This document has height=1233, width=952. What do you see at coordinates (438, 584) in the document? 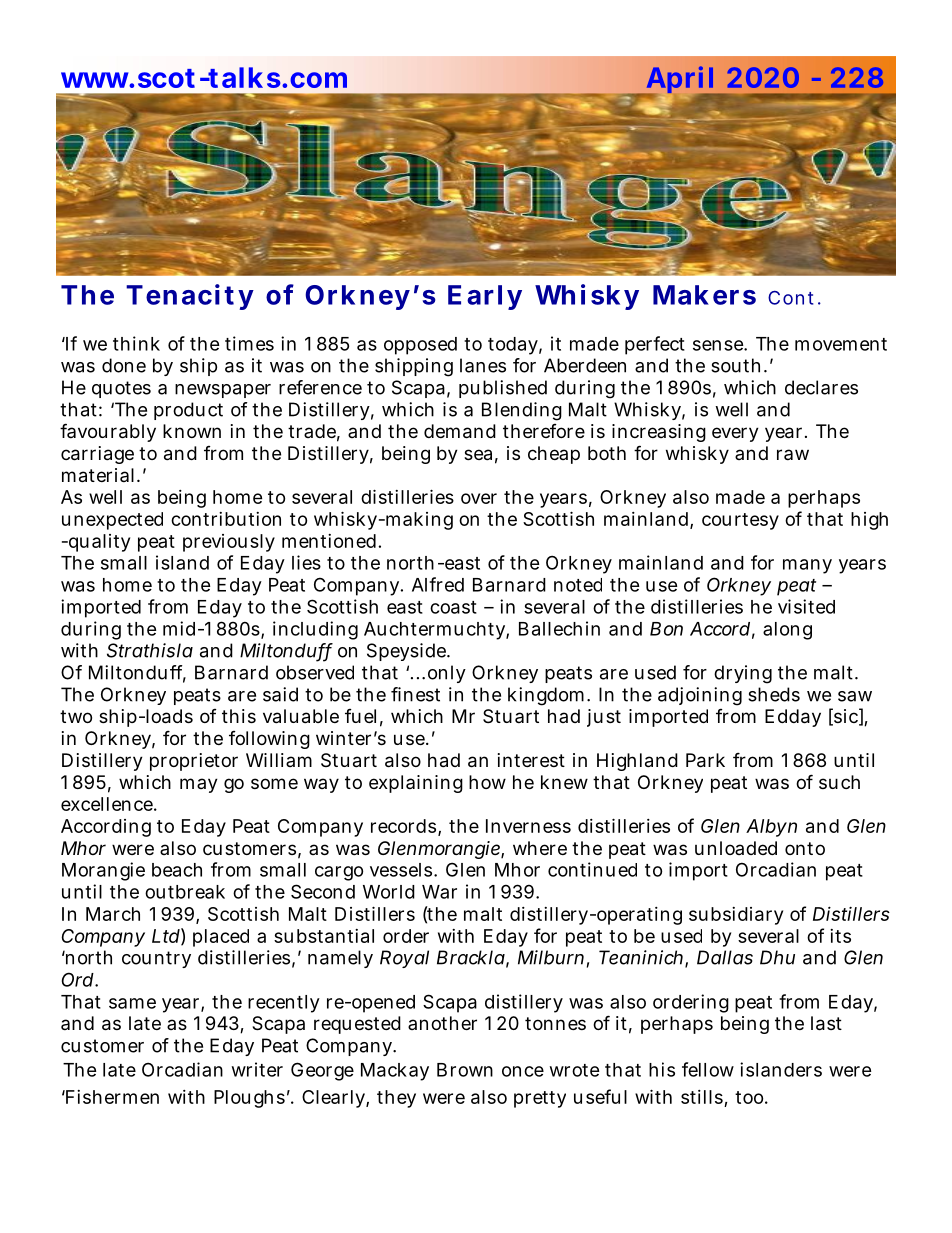
I see `Alfred` at bounding box center [438, 584].
